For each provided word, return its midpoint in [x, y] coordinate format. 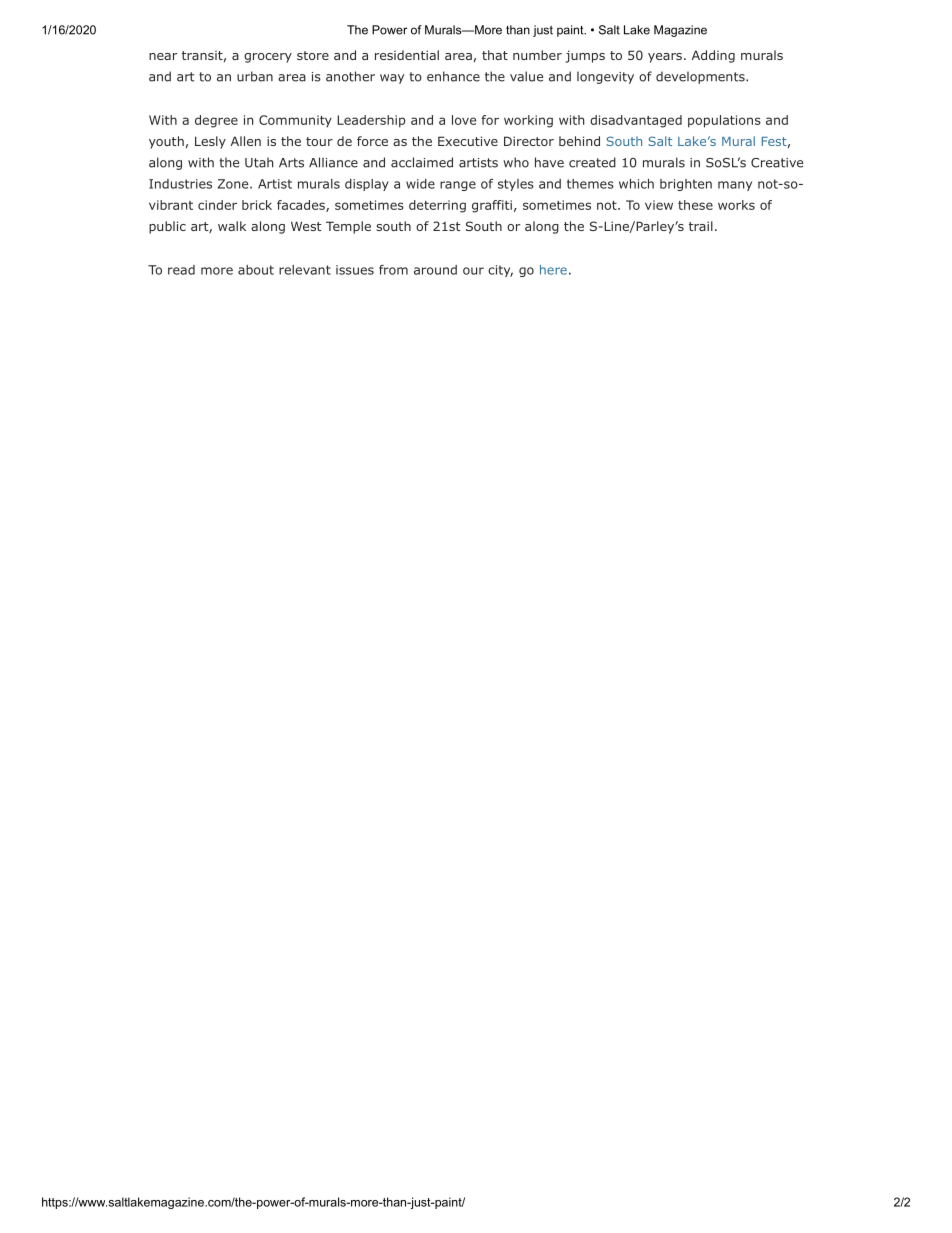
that [495, 55]
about [256, 270]
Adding [713, 56]
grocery [268, 58]
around [435, 270]
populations [724, 121]
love [464, 120]
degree [216, 121]
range [458, 186]
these [695, 205]
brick [257, 205]
